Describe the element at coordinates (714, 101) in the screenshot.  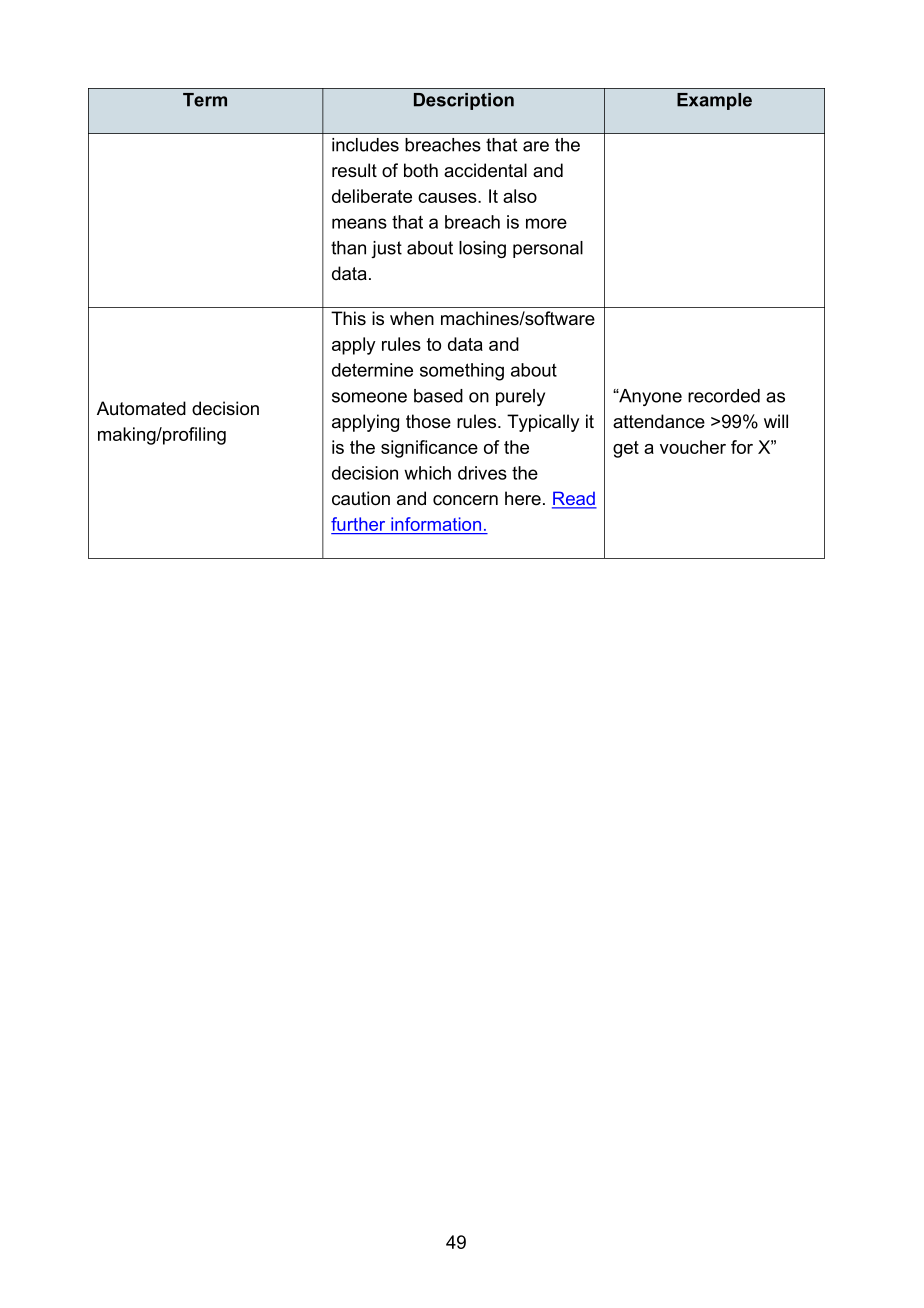
I see `Example` at that location.
